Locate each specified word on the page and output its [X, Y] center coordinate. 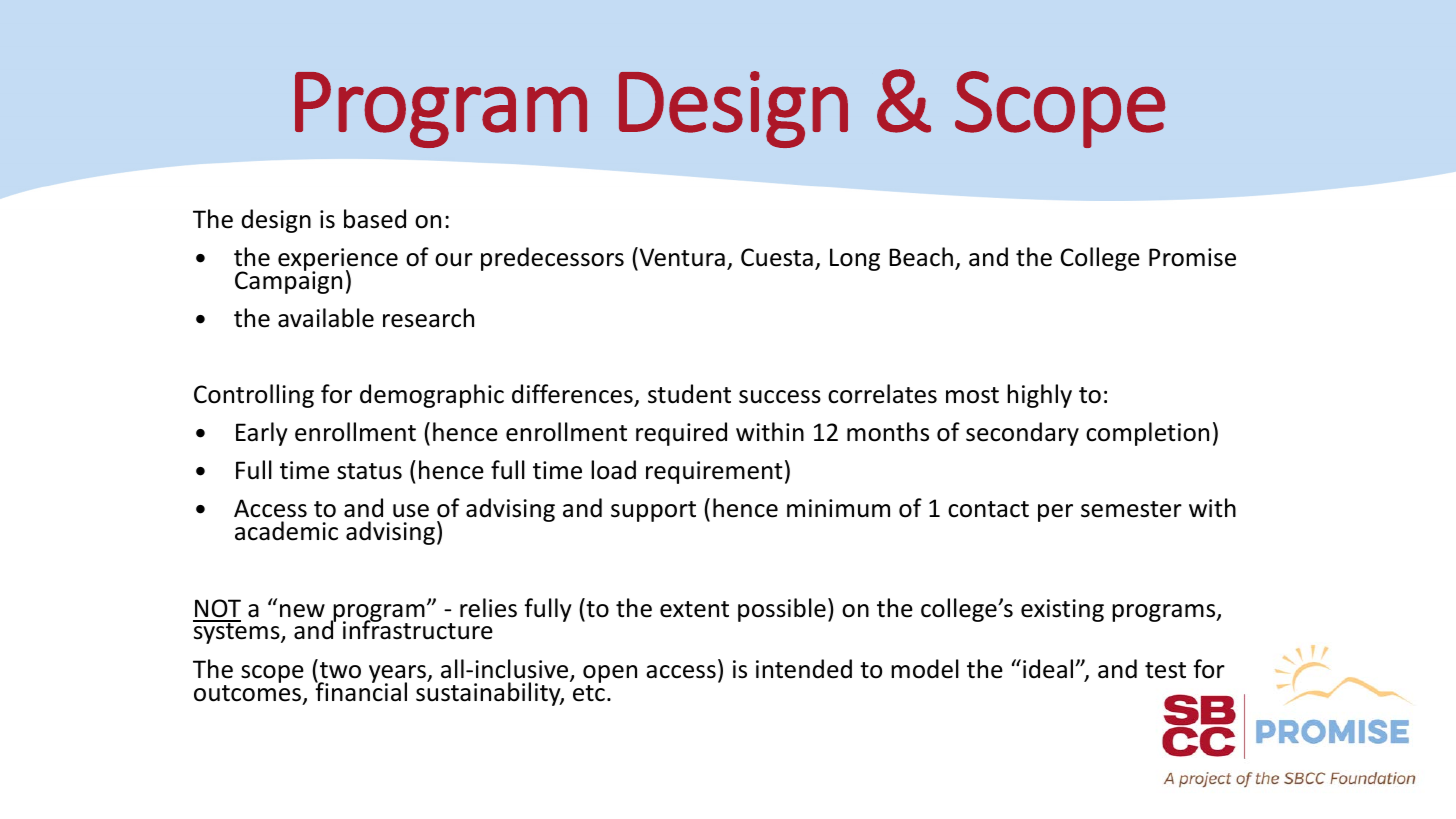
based [375, 219]
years [398, 675]
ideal [1049, 669]
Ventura [681, 257]
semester [1131, 509]
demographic [432, 396]
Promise [1192, 257]
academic [286, 531]
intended [804, 669]
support [653, 511]
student [689, 394]
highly [1039, 396]
